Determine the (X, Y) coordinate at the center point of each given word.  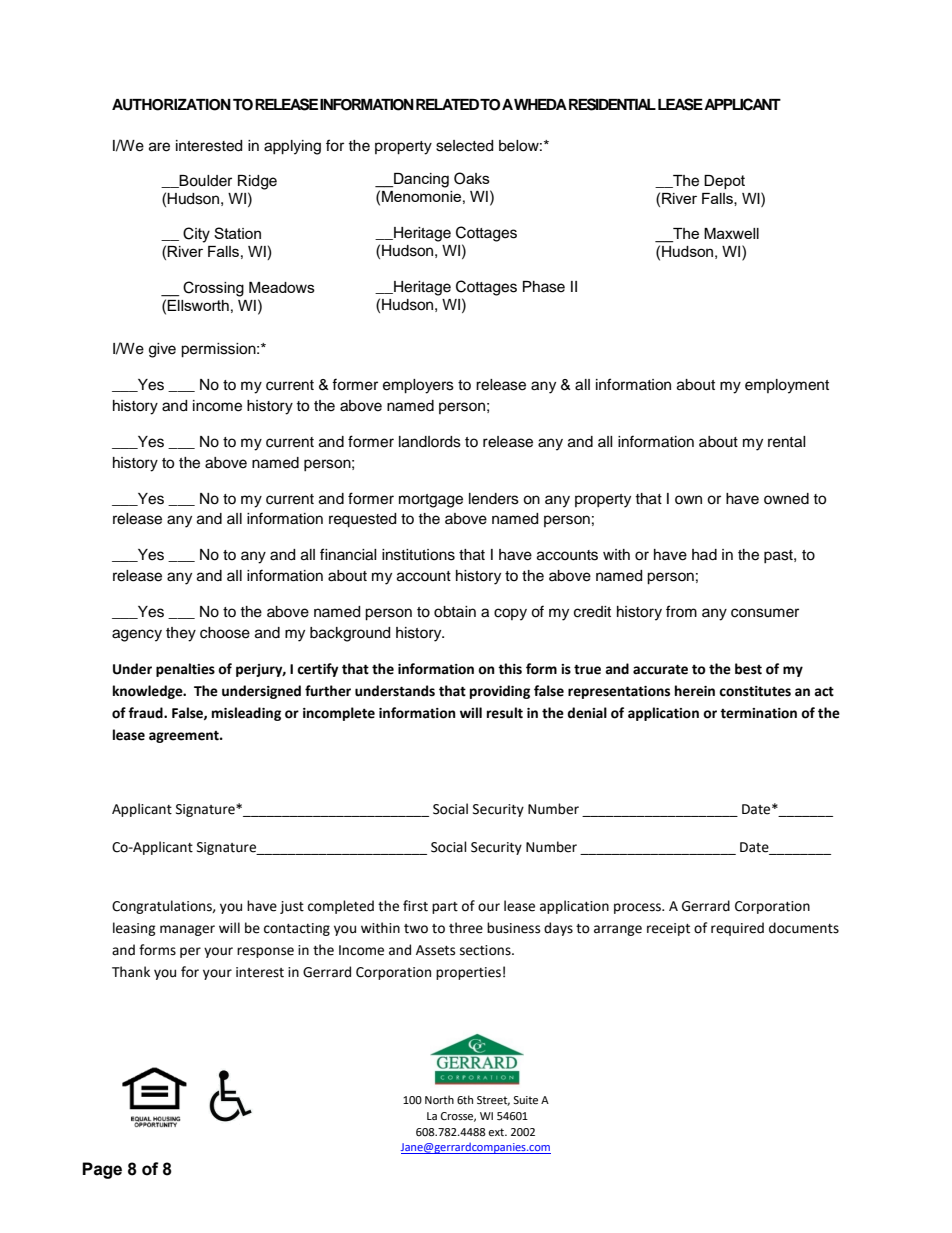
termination (758, 713)
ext (497, 1132)
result (505, 713)
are (159, 147)
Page (102, 1170)
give (162, 350)
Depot (724, 182)
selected (464, 146)
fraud (146, 713)
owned (786, 499)
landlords (430, 442)
